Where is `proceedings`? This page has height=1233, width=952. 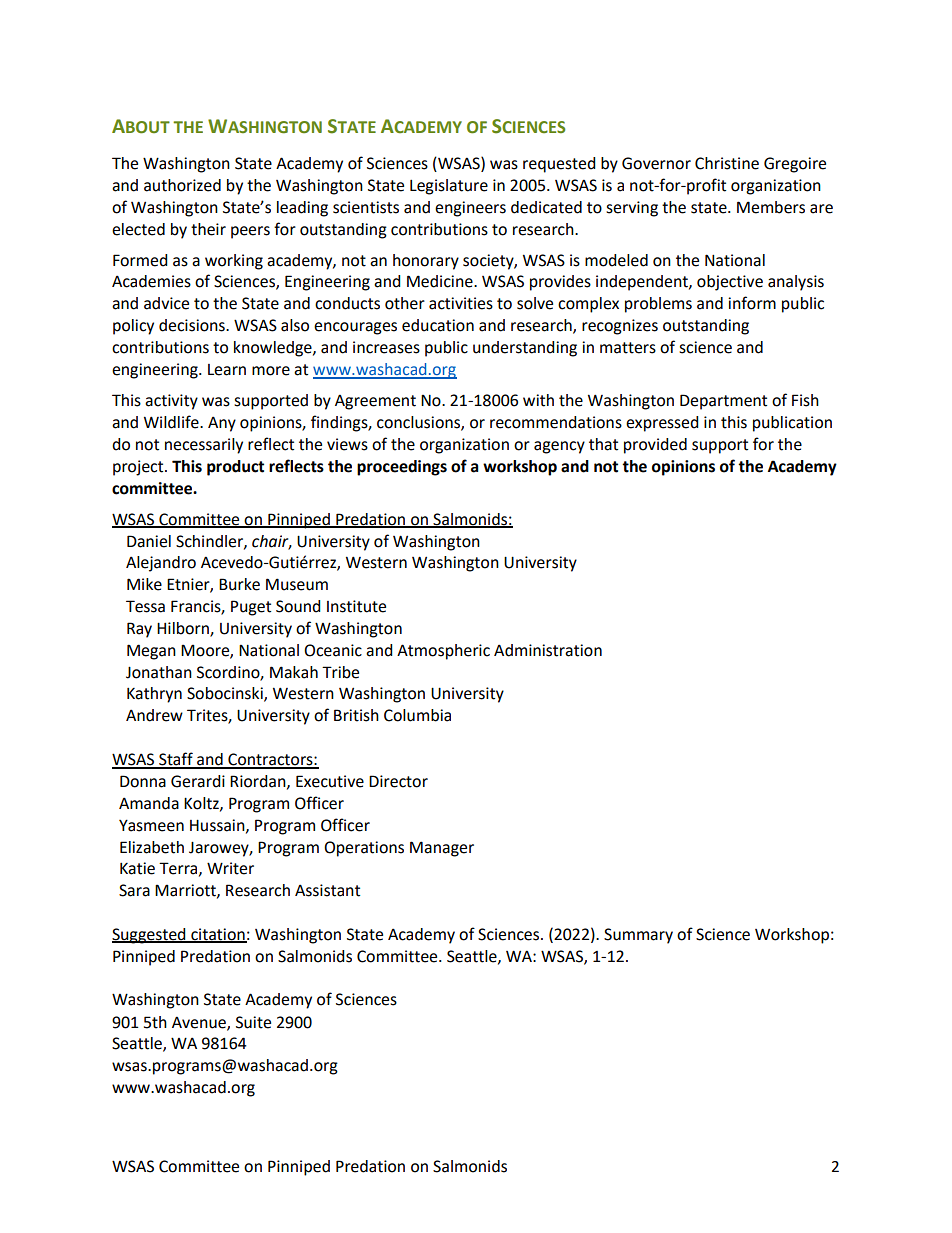
proceedings is located at coordinates (402, 468).
